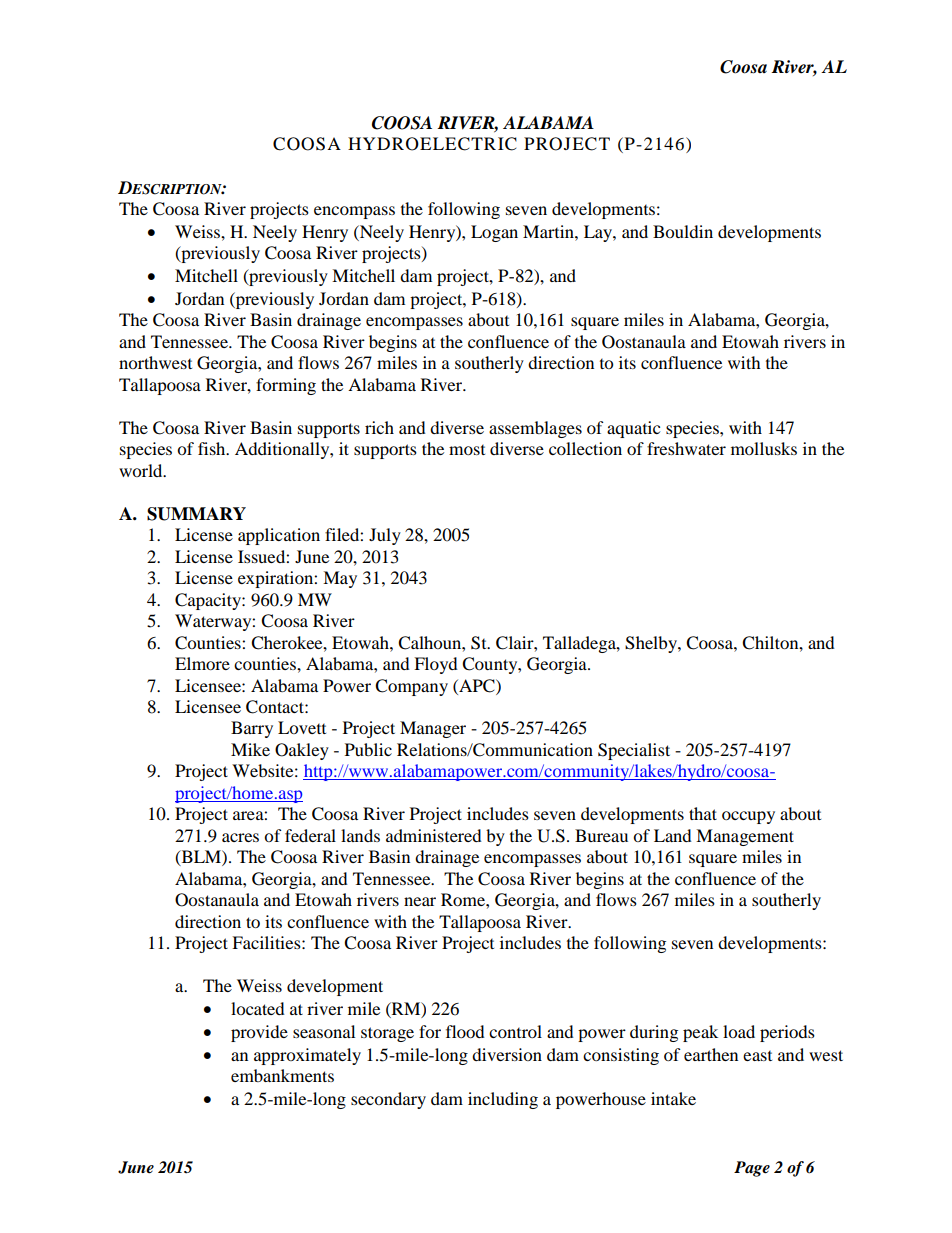 This screenshot has height=1233, width=952. What do you see at coordinates (286, 386) in the screenshot?
I see `forming` at bounding box center [286, 386].
